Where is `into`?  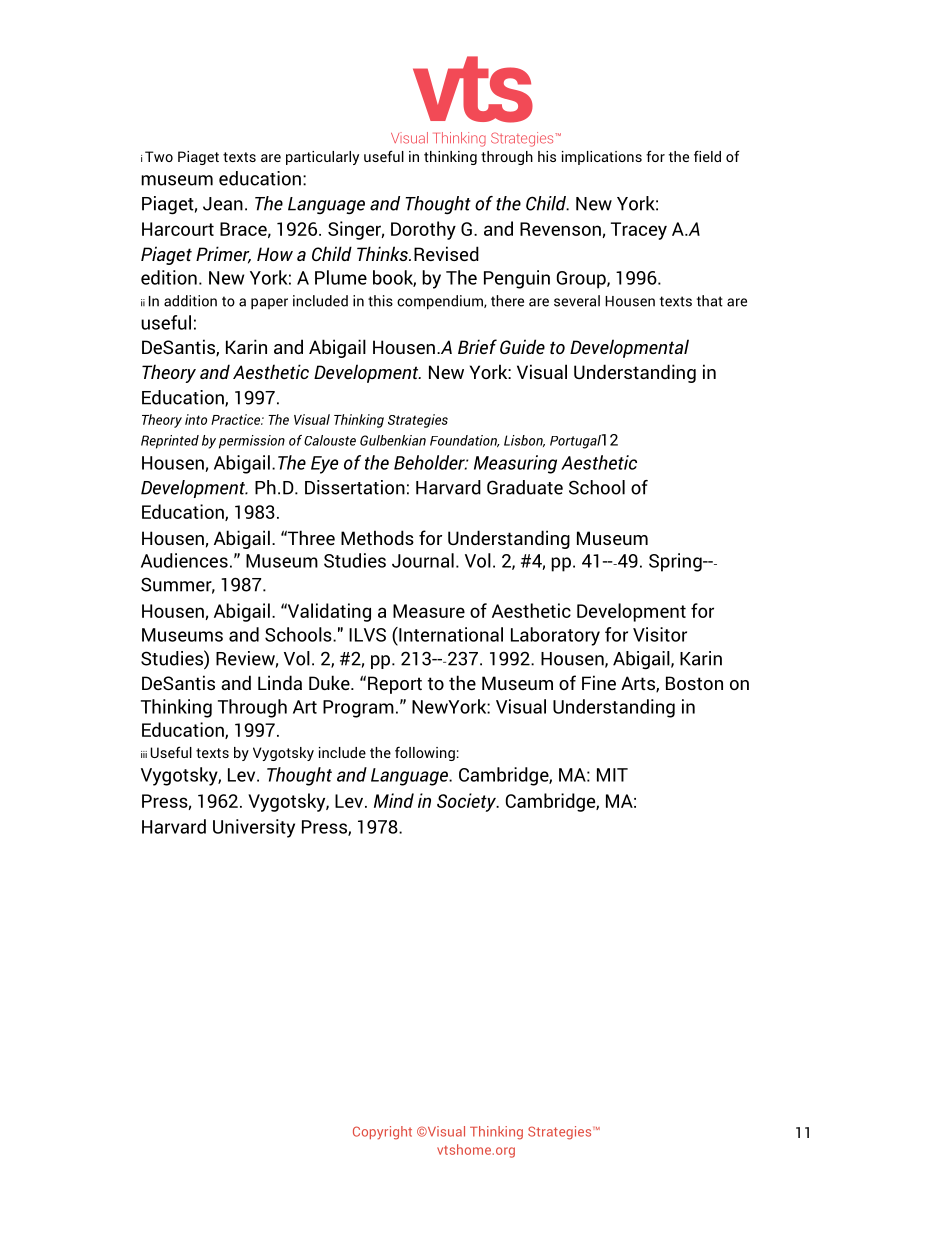
into is located at coordinates (196, 419).
